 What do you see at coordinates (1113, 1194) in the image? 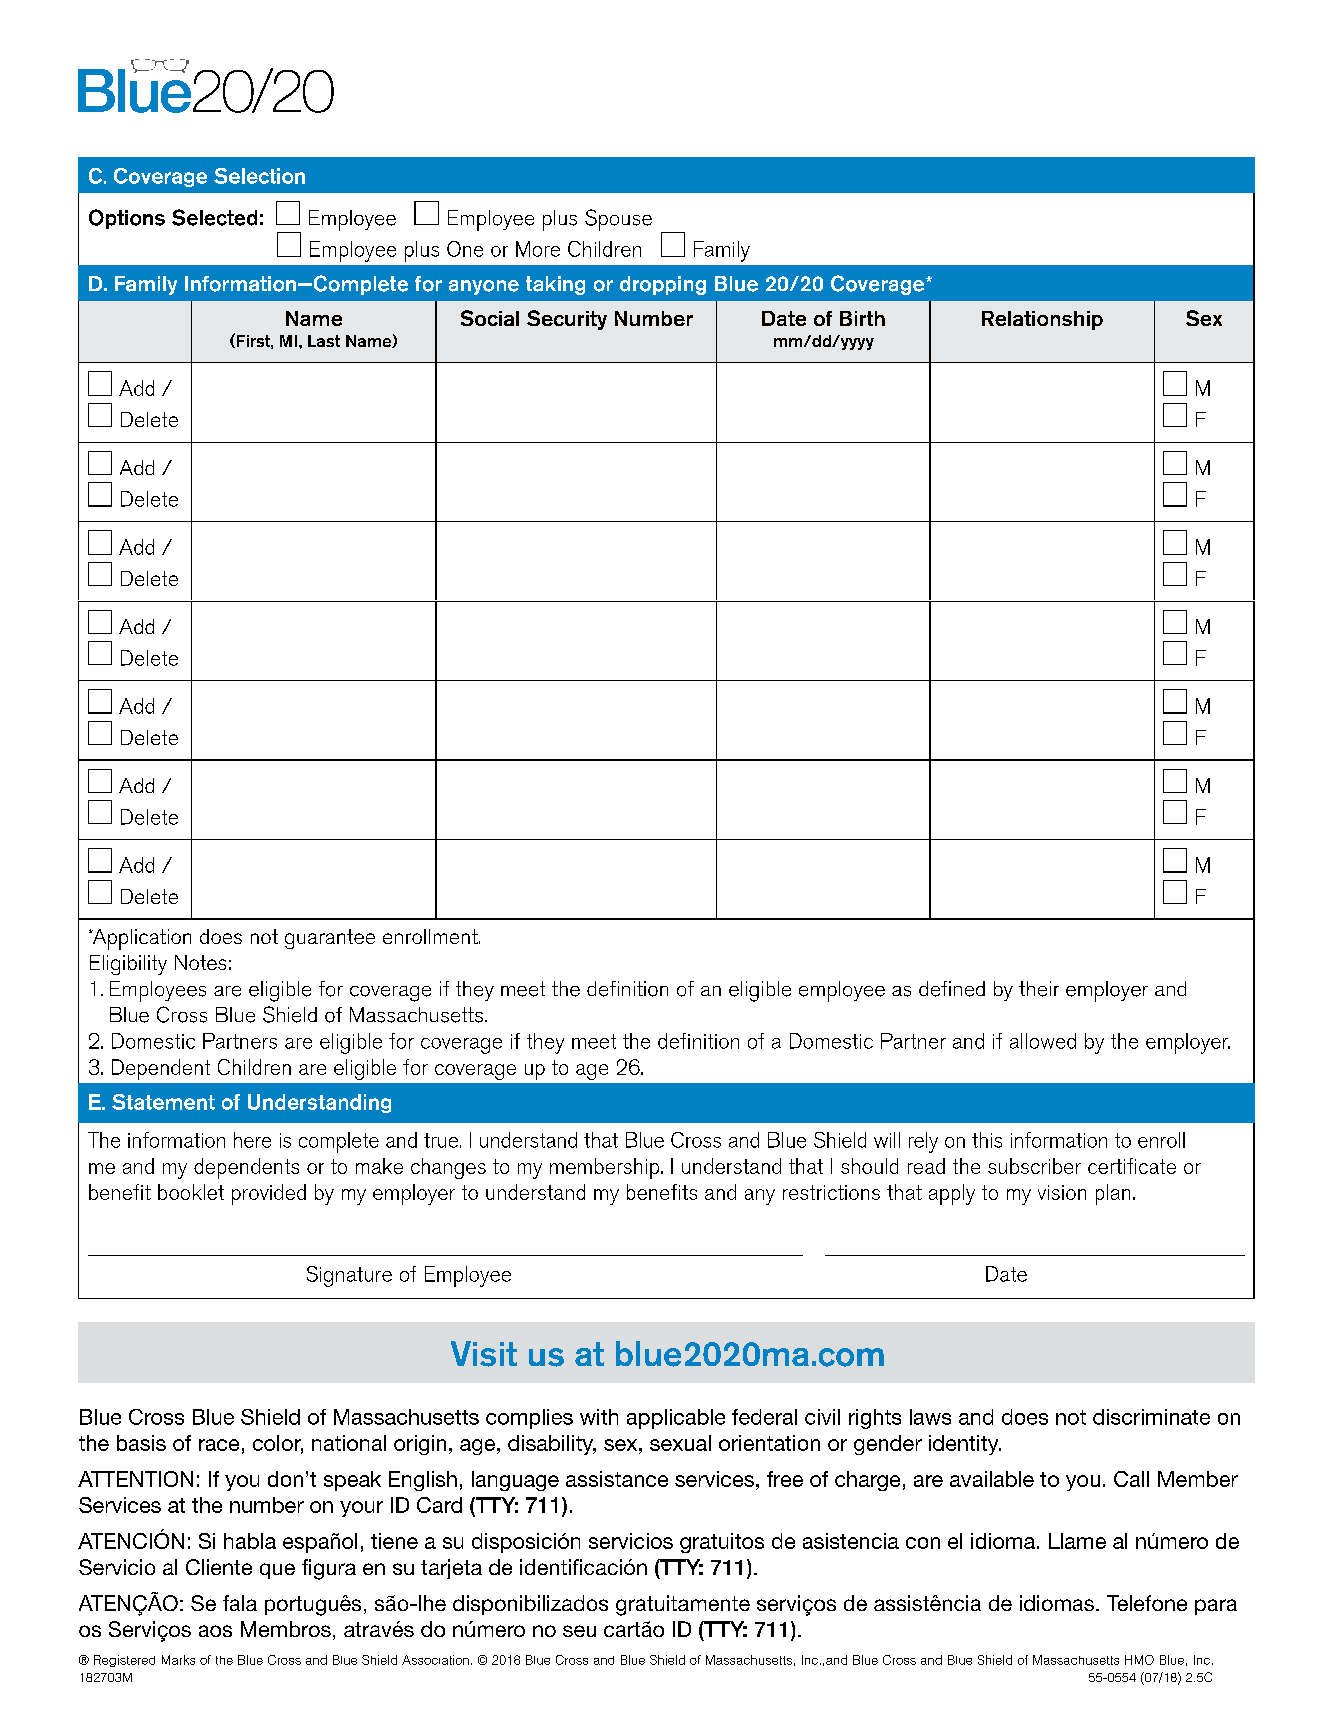
I see `plan` at bounding box center [1113, 1194].
